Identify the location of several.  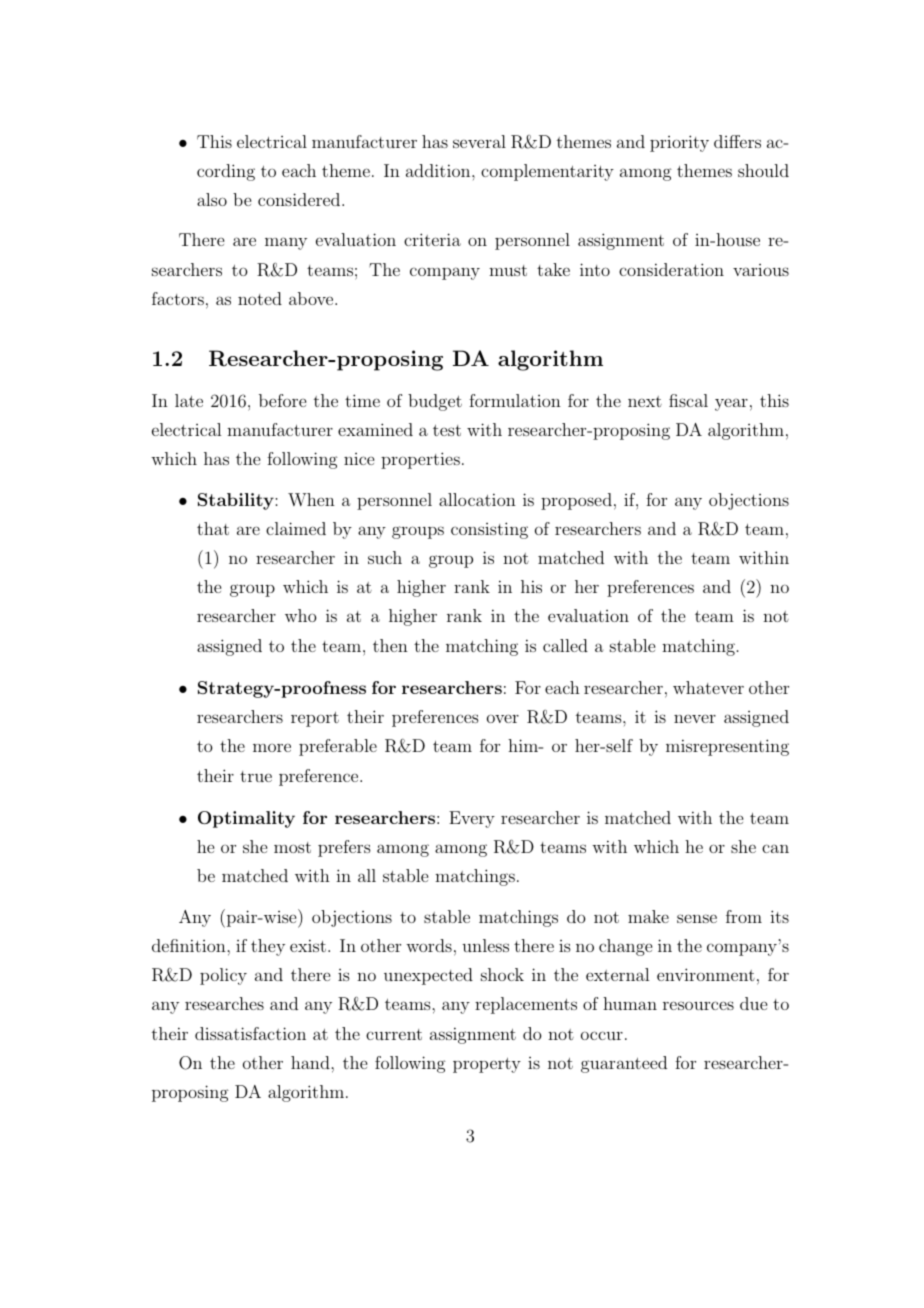
(479, 141).
